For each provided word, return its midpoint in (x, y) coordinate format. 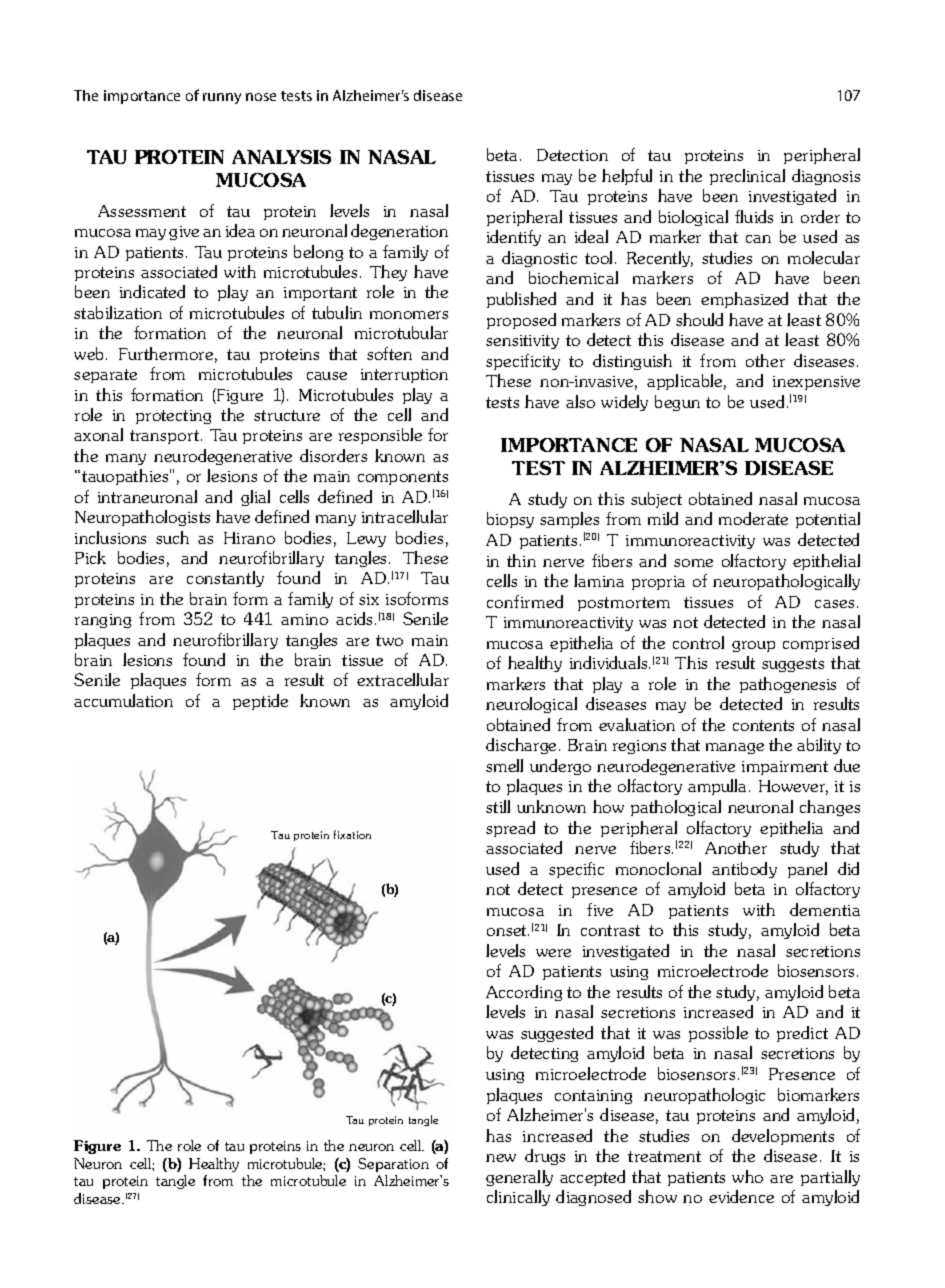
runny (222, 98)
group (753, 646)
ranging (103, 621)
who (747, 1176)
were (553, 953)
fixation (352, 834)
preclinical (747, 177)
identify (514, 238)
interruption (404, 376)
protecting (173, 417)
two (389, 640)
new (501, 1158)
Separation (393, 1165)
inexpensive (816, 383)
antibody (744, 870)
